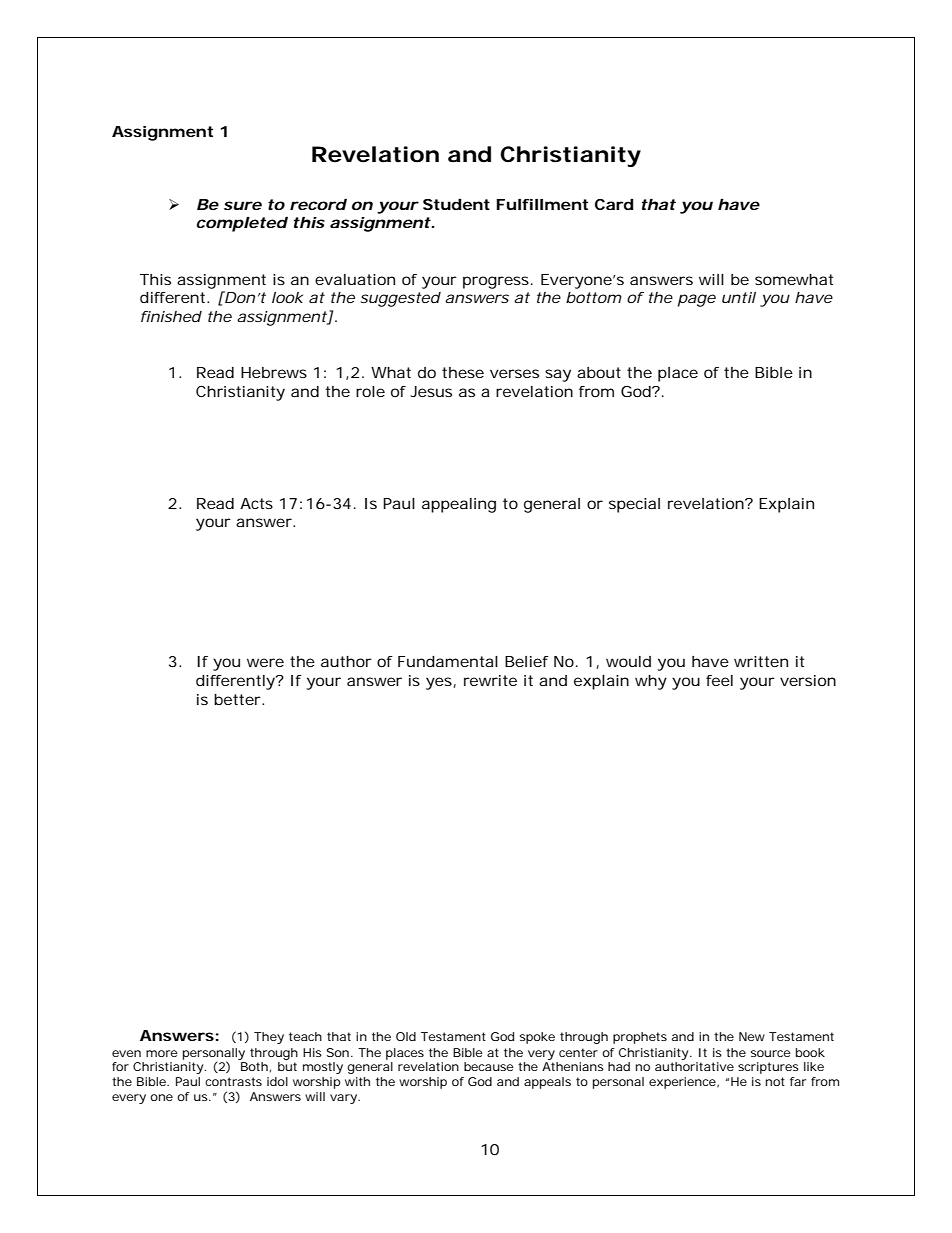 The height and width of the screenshot is (1233, 952). I want to click on page, so click(697, 300).
